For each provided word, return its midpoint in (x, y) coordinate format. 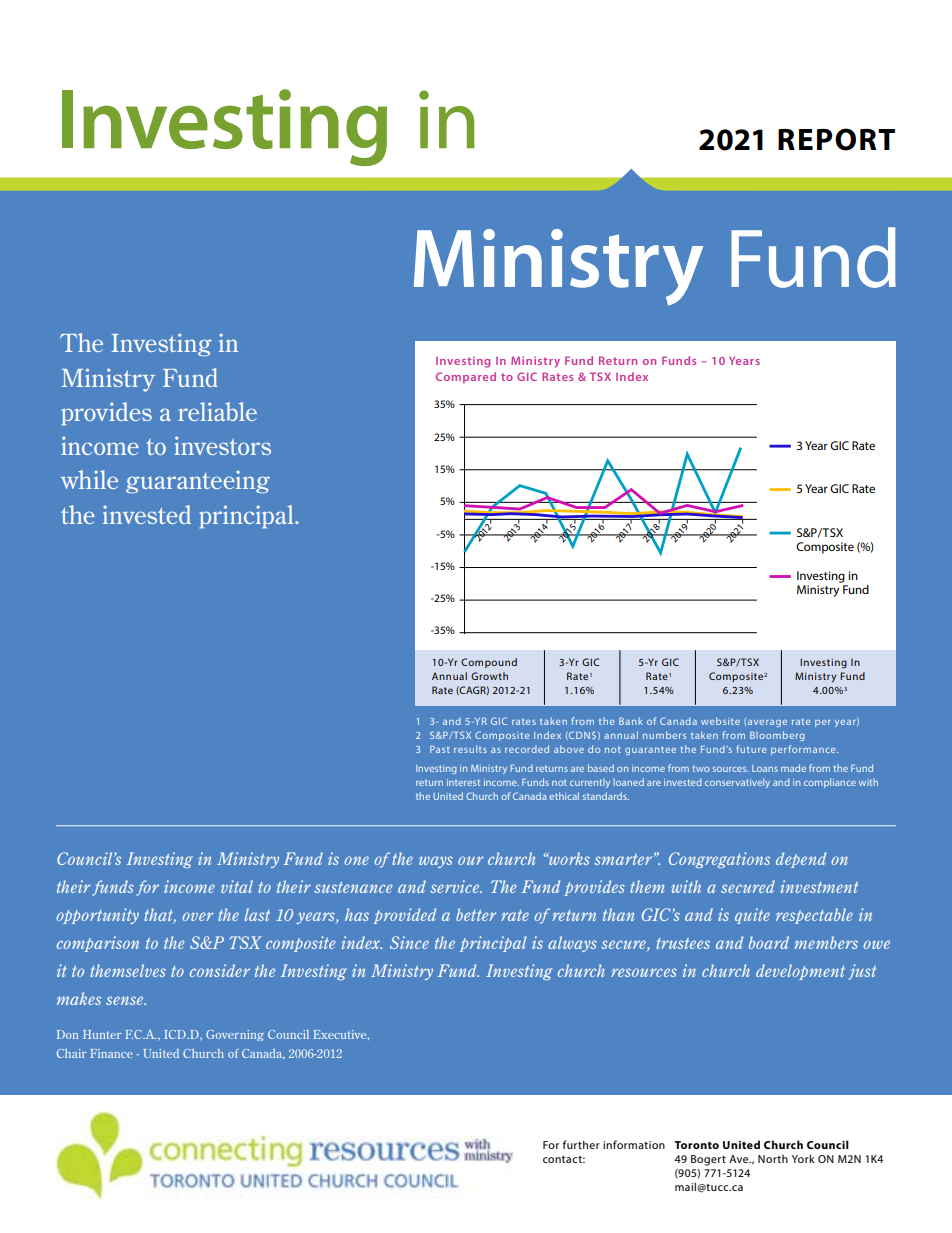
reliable (217, 411)
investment (819, 886)
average (767, 723)
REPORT (836, 139)
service (456, 886)
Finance (111, 1053)
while (89, 479)
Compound (489, 663)
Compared (466, 378)
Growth (489, 676)
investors (222, 445)
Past (440, 749)
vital (237, 886)
